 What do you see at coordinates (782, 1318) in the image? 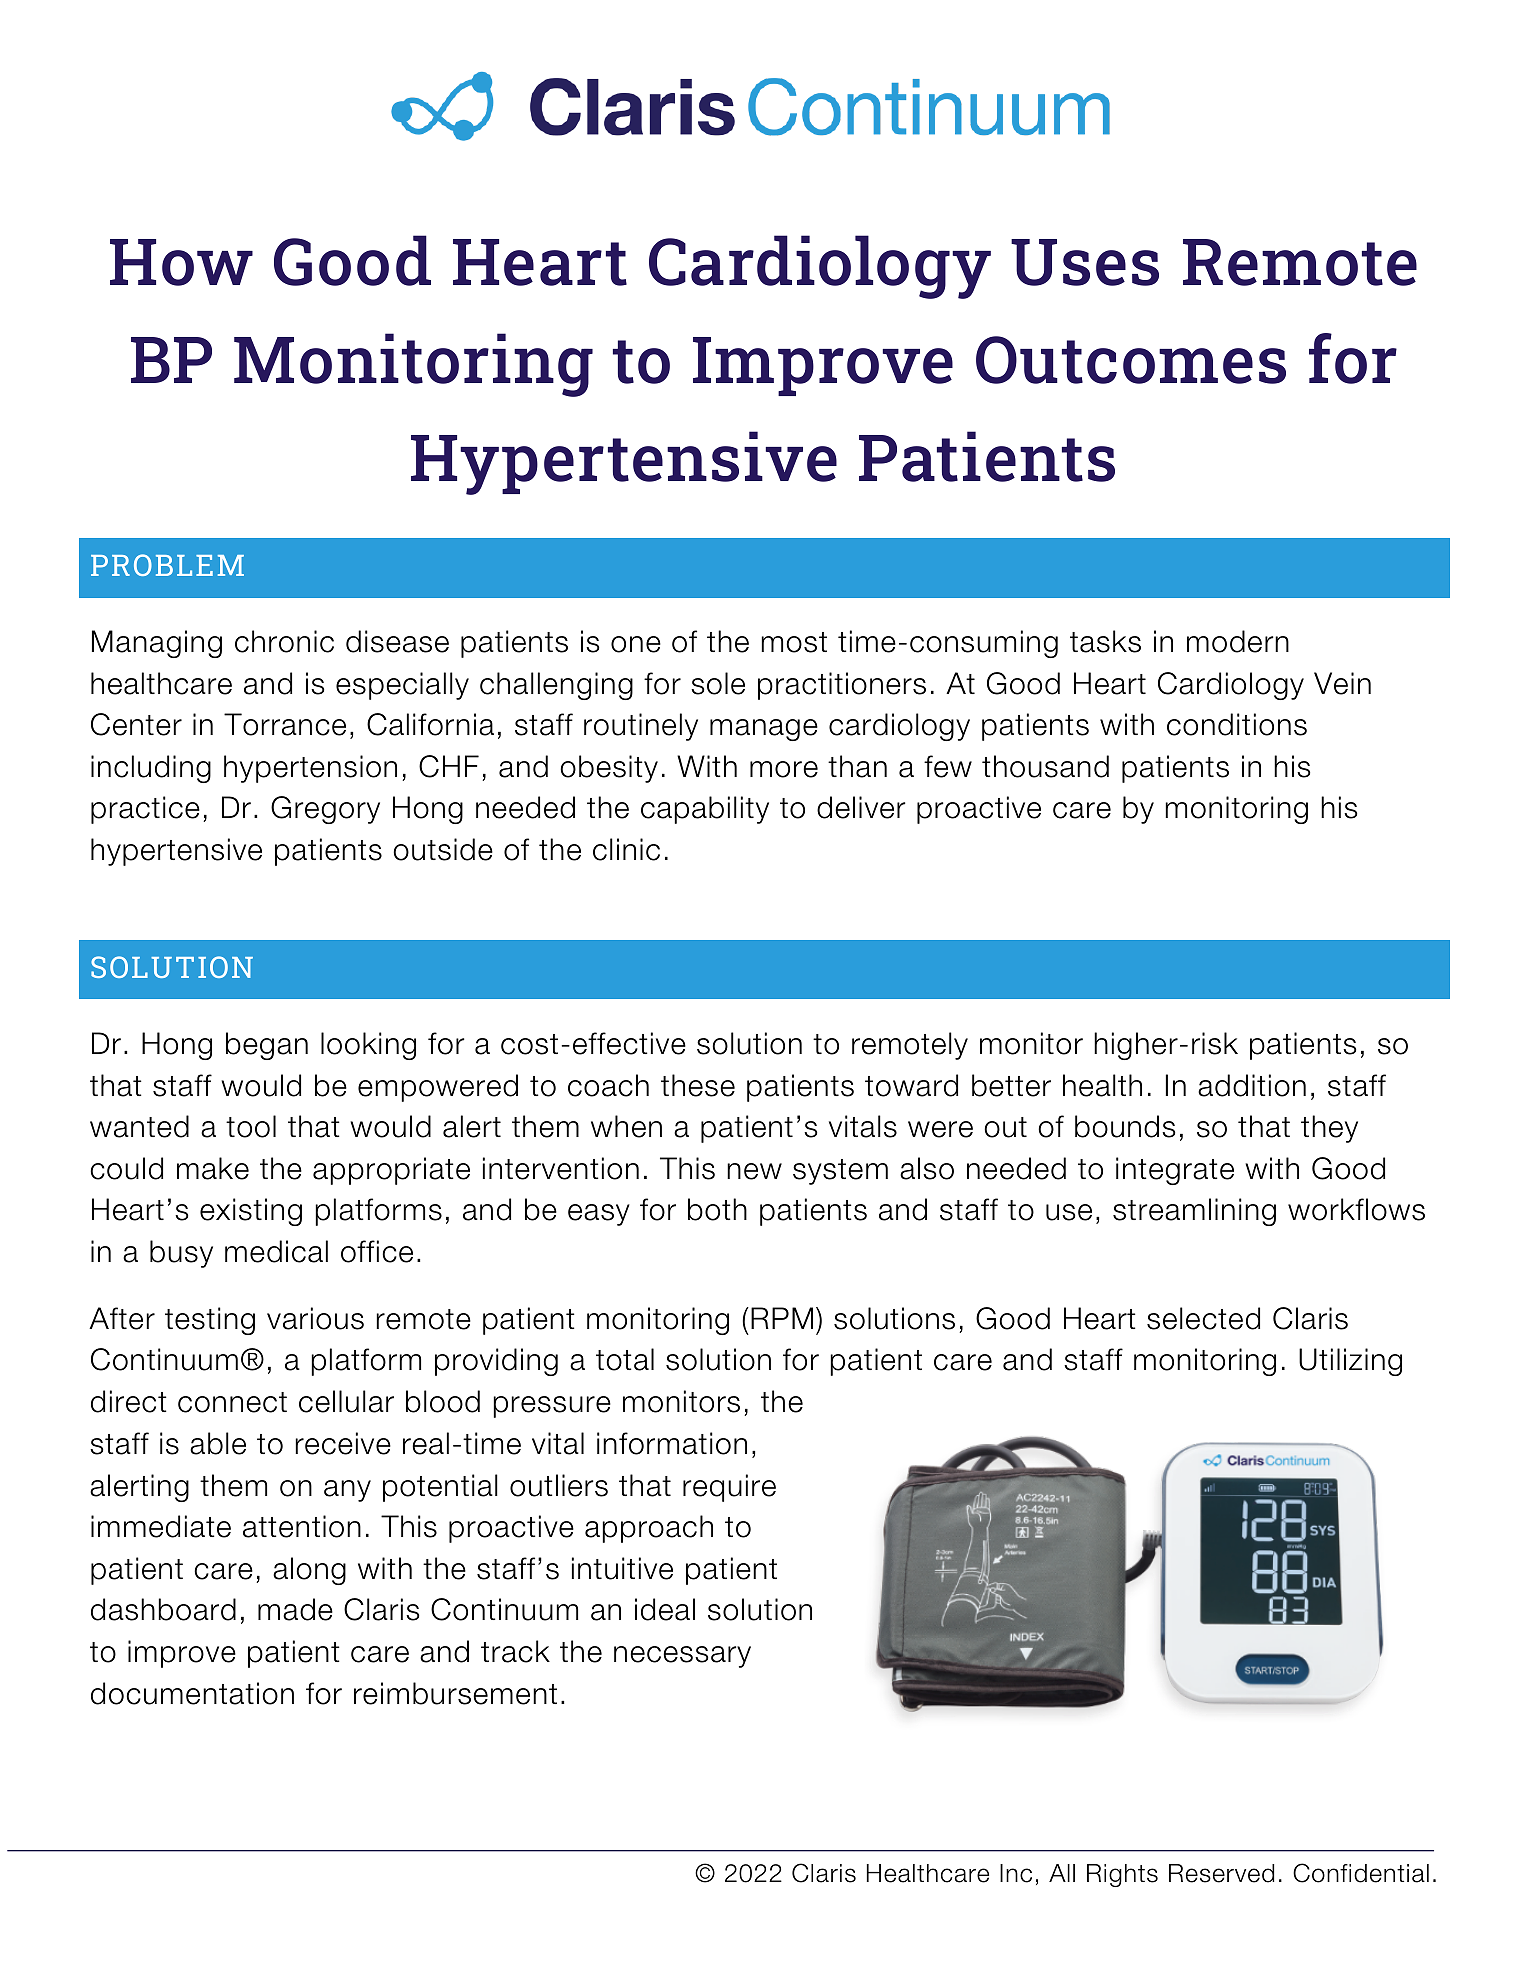
I see `RPM` at bounding box center [782, 1318].
